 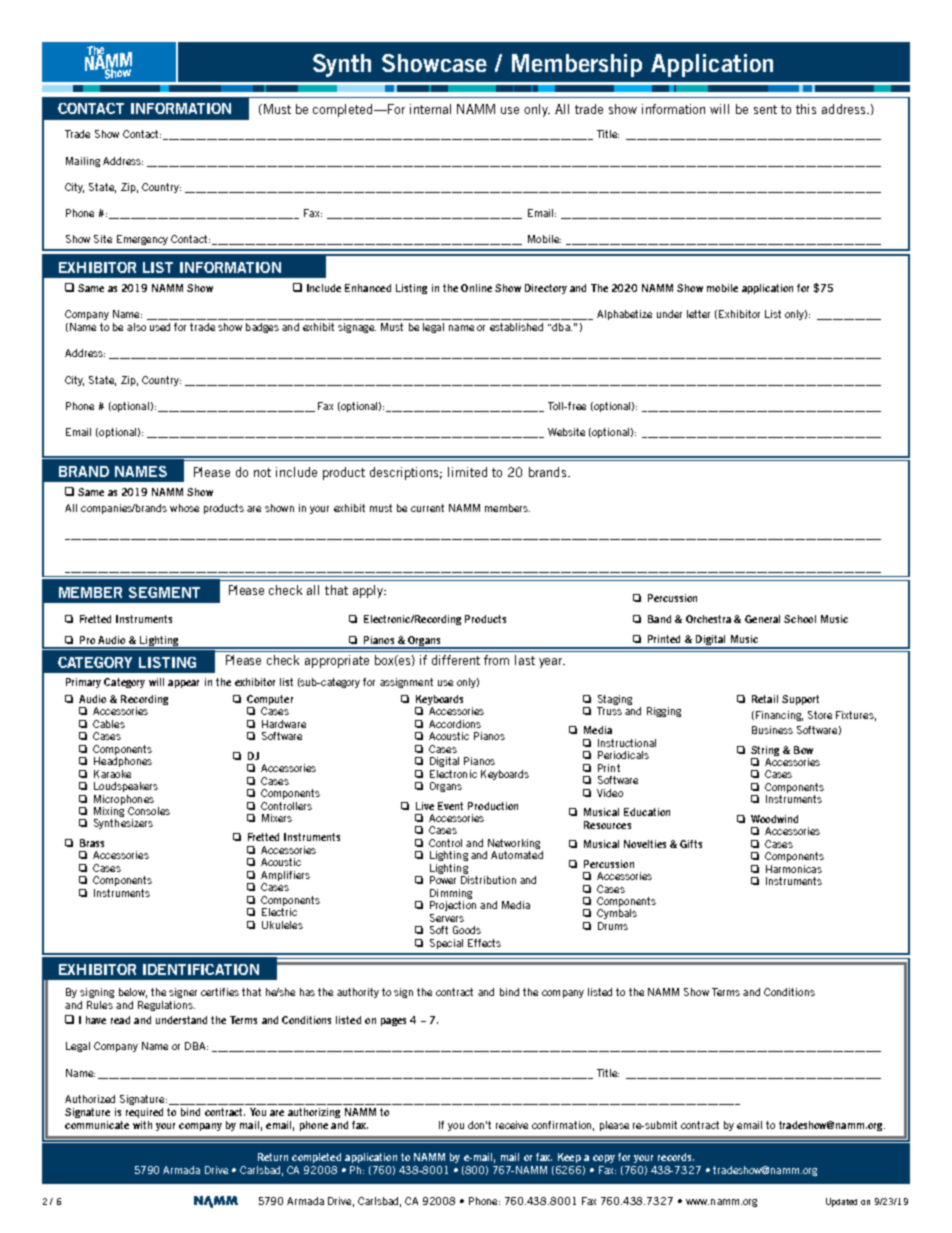 I want to click on Updated, so click(x=841, y=1202).
